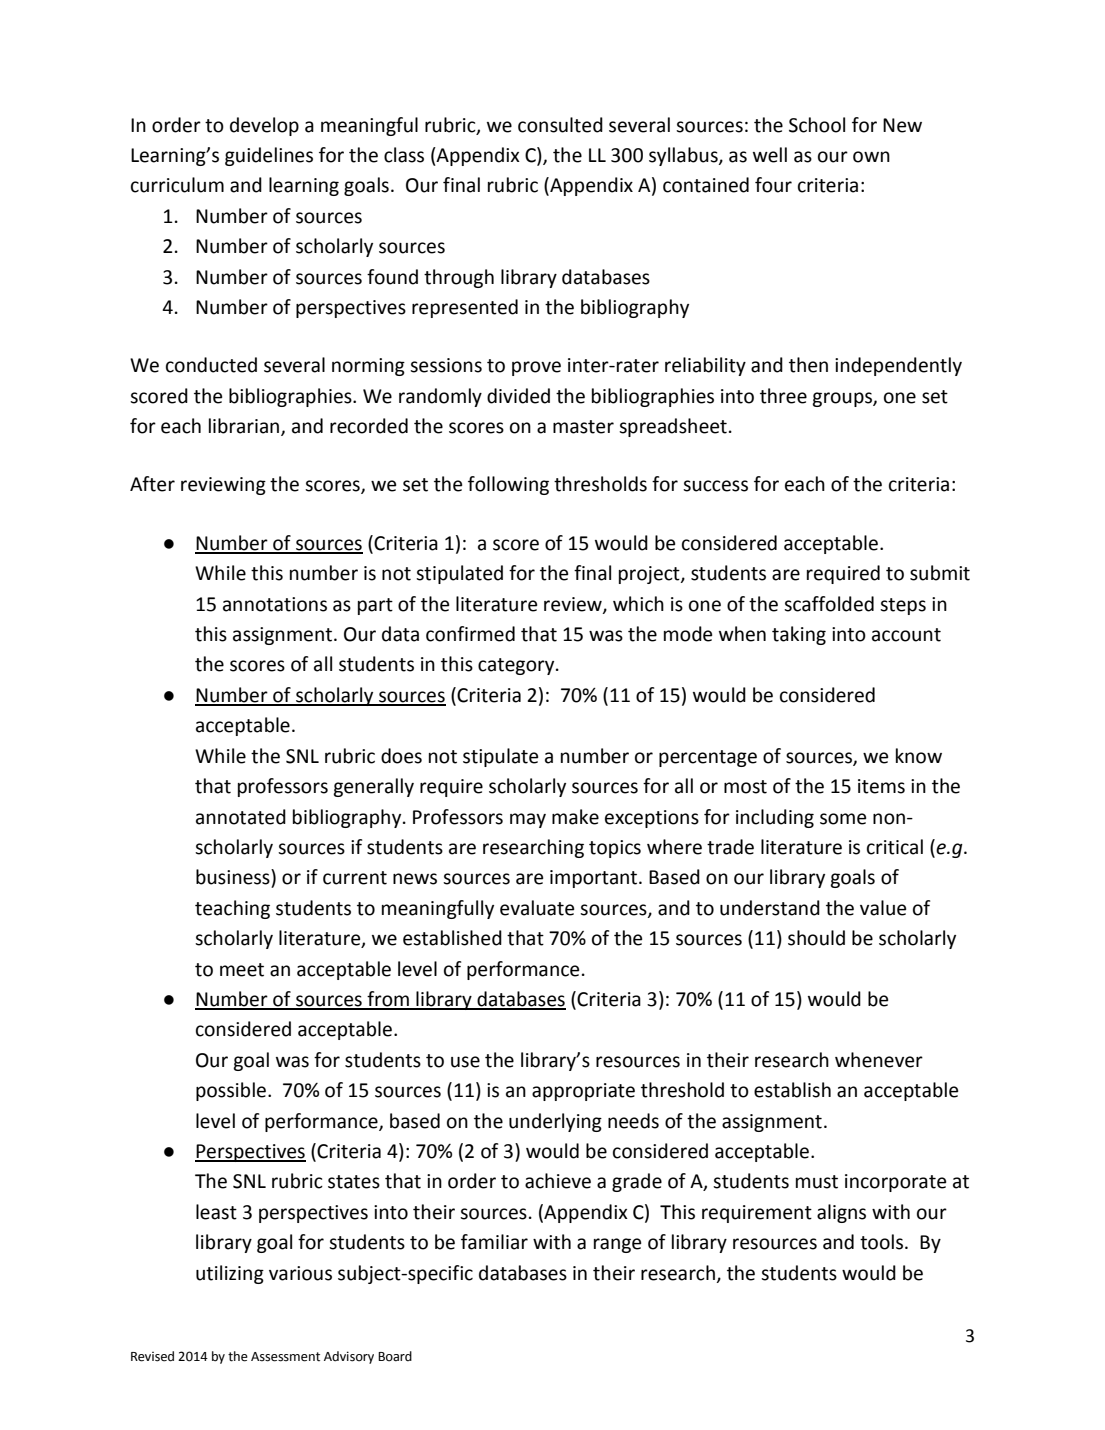 The width and height of the screenshot is (1105, 1430). Describe the element at coordinates (583, 1092) in the screenshot. I see `appropriate` at that location.
